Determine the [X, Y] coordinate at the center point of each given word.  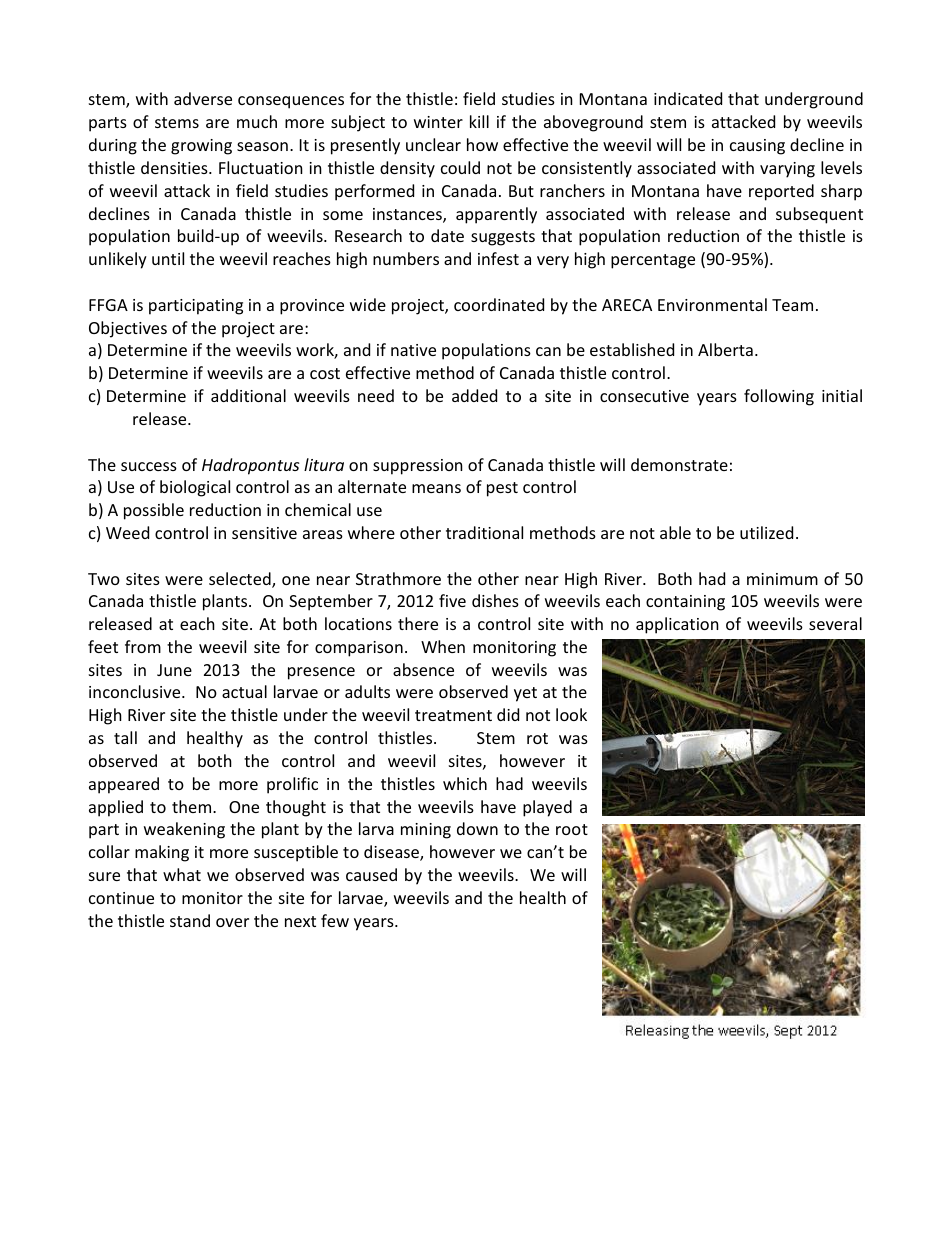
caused [371, 874]
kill [479, 121]
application [677, 625]
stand [190, 920]
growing [201, 147]
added [474, 395]
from [143, 646]
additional [248, 395]
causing [757, 147]
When [443, 646]
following [779, 397]
